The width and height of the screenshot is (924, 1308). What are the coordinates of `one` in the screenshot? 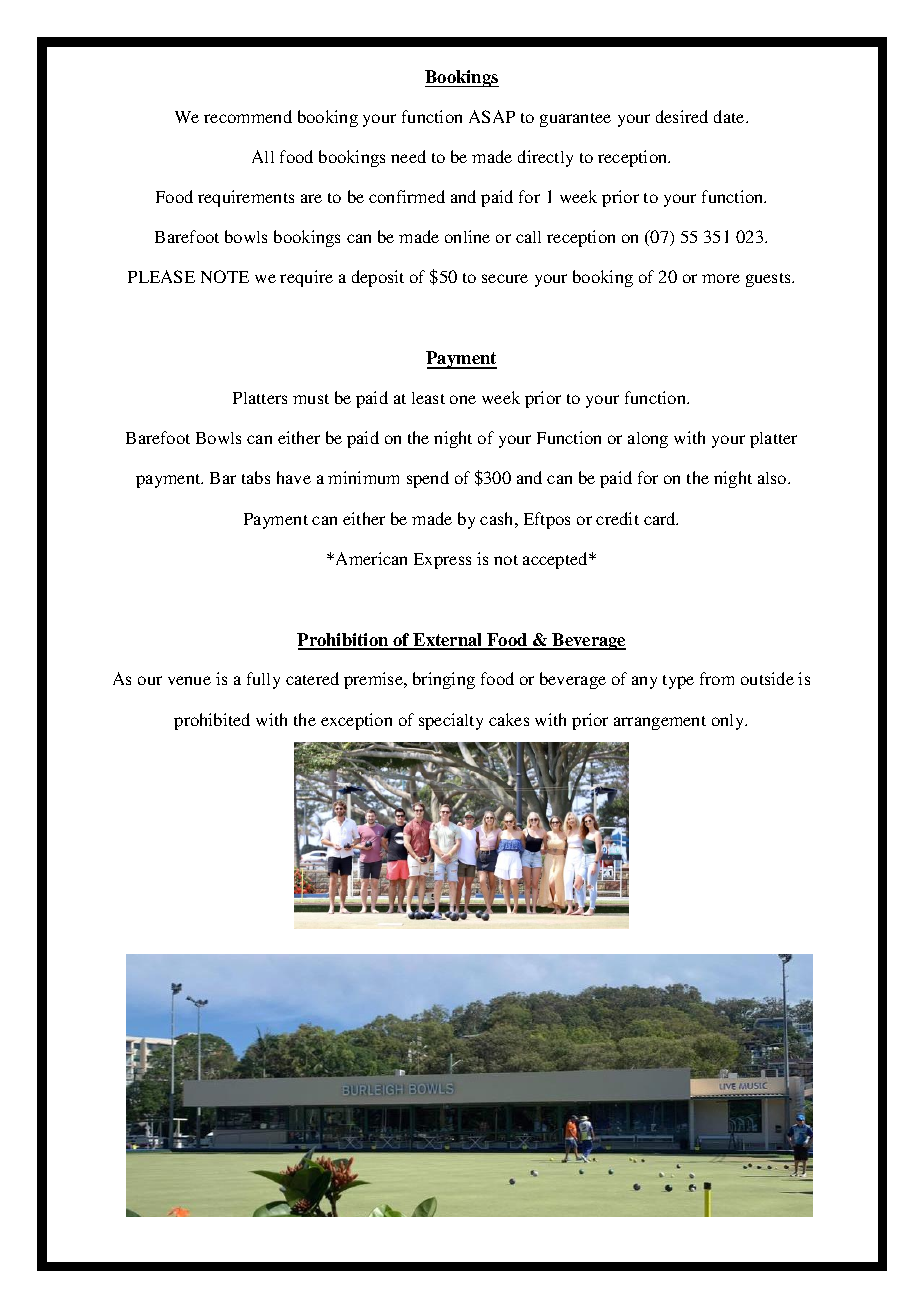 It's located at (463, 399).
